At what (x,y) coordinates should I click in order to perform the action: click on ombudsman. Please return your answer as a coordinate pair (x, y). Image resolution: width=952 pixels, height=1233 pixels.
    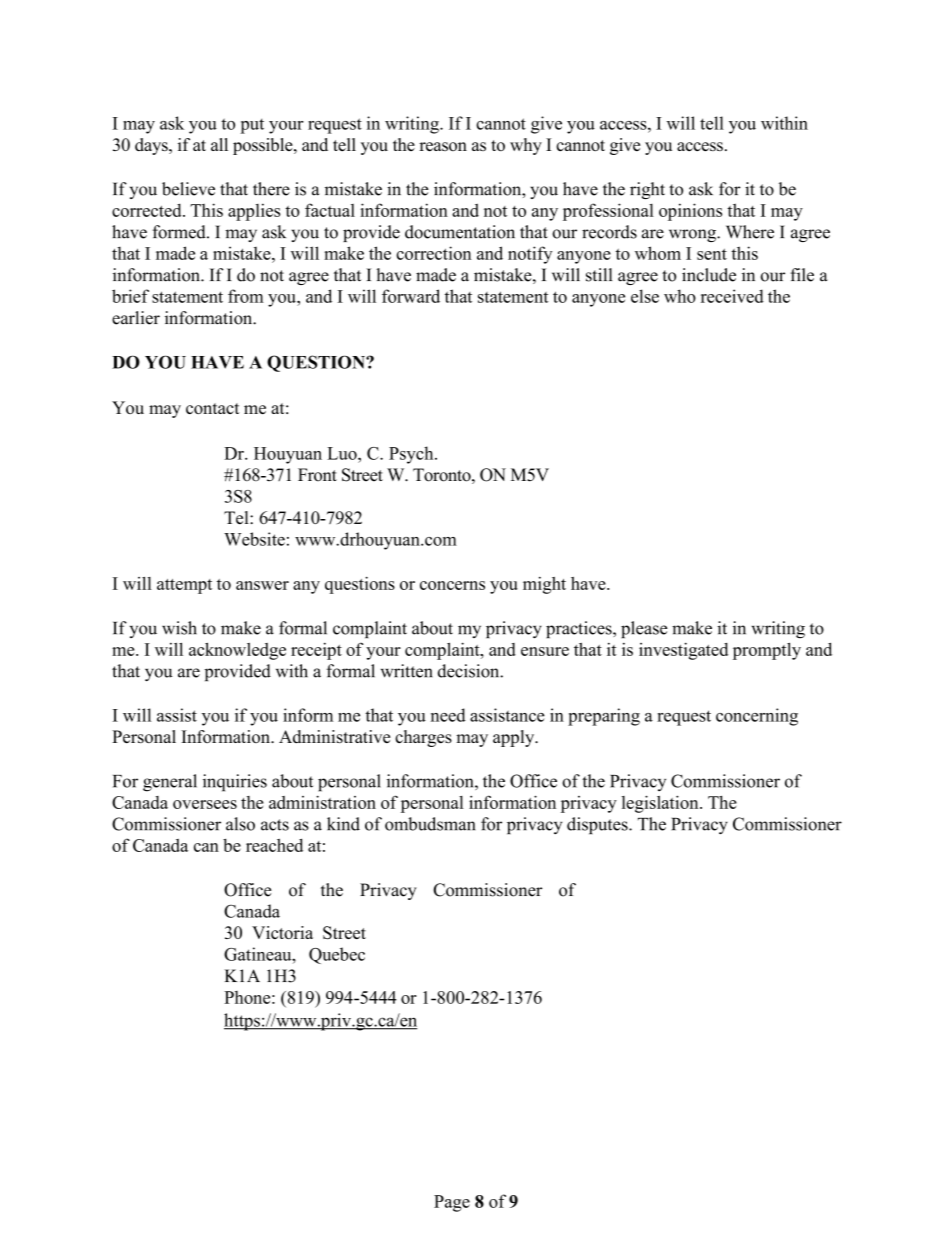
    Looking at the image, I should click on (430, 824).
